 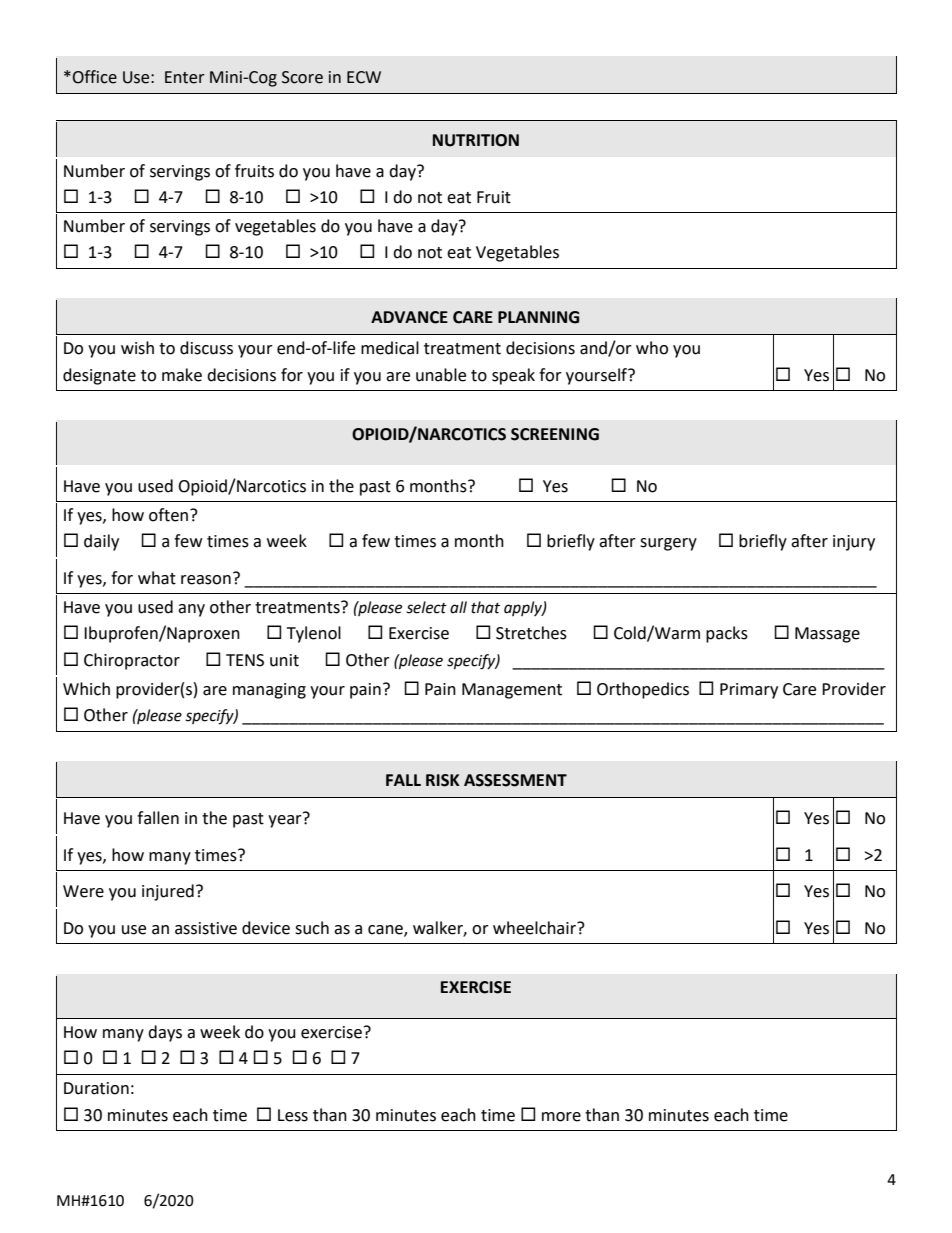 I want to click on what, so click(x=157, y=578).
